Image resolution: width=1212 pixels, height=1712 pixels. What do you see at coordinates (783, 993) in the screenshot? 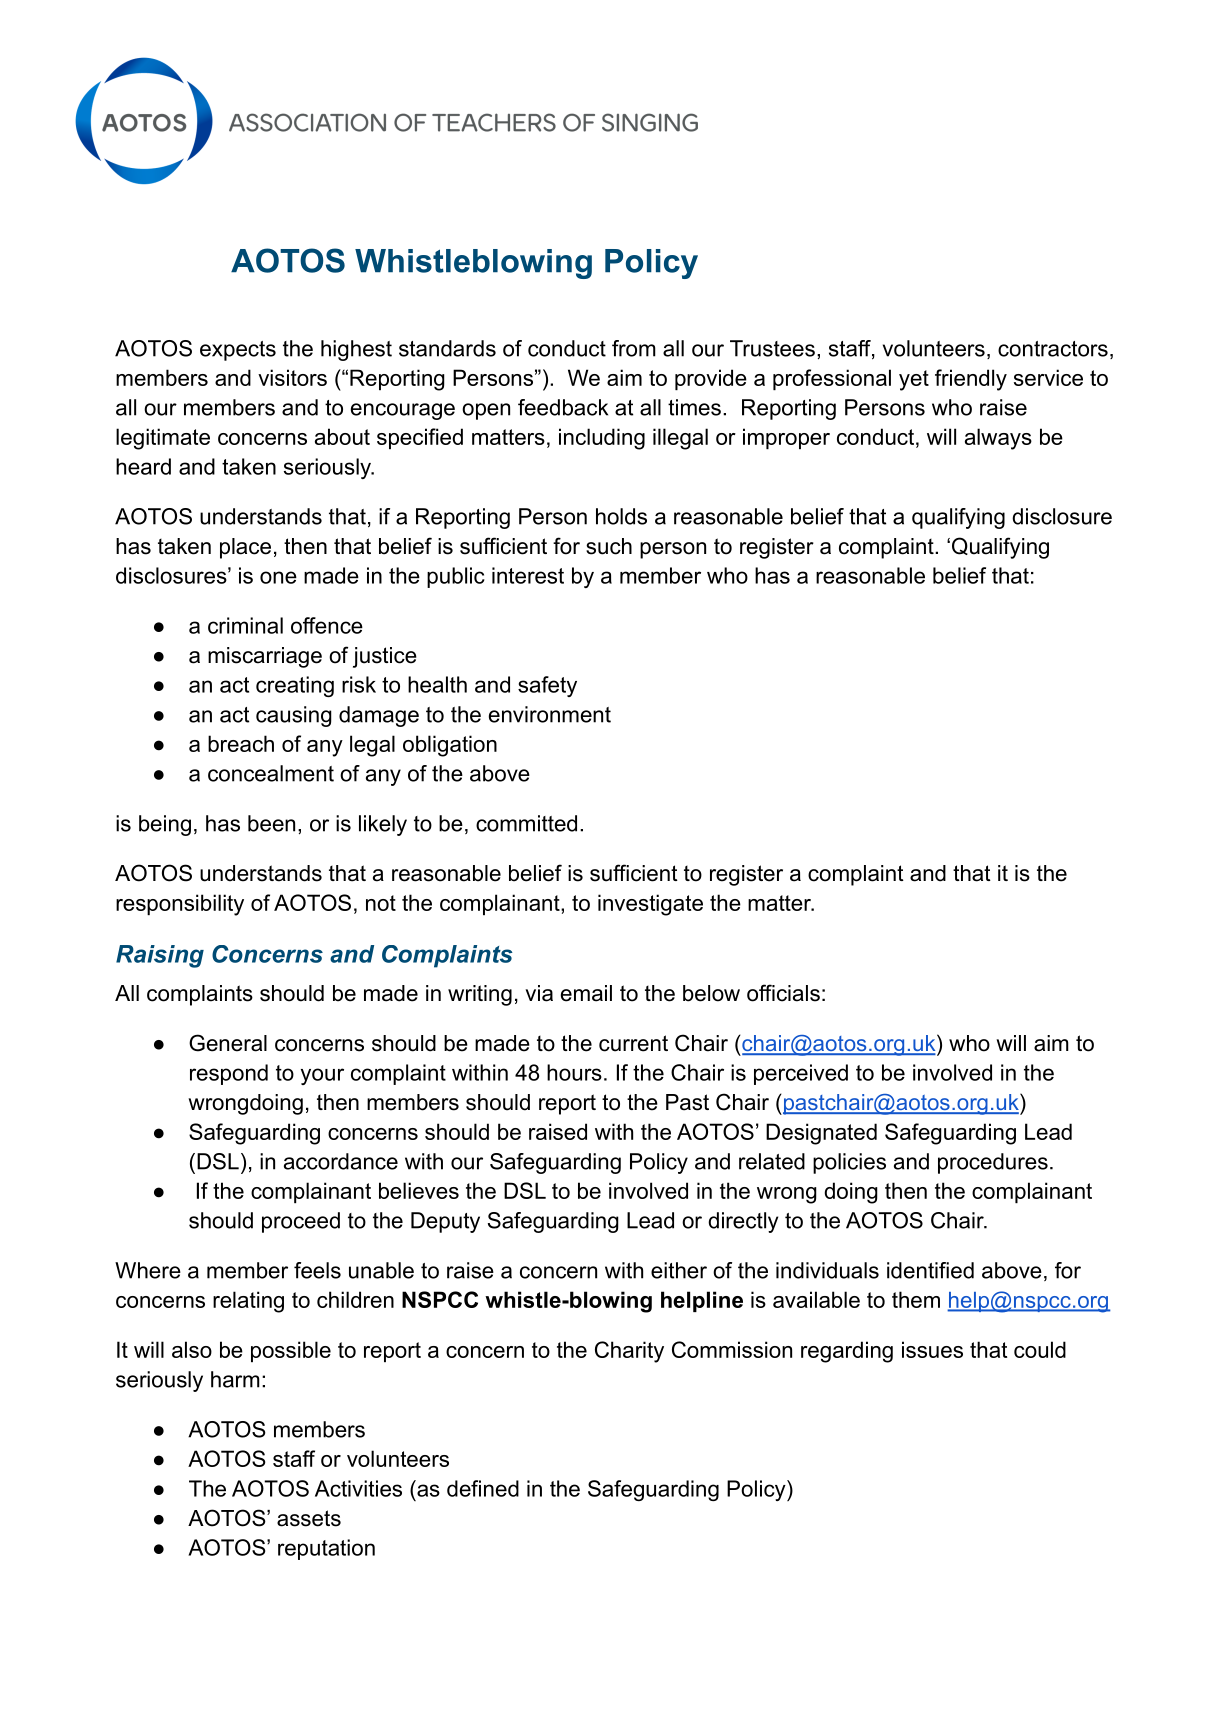
I see `officials` at bounding box center [783, 993].
